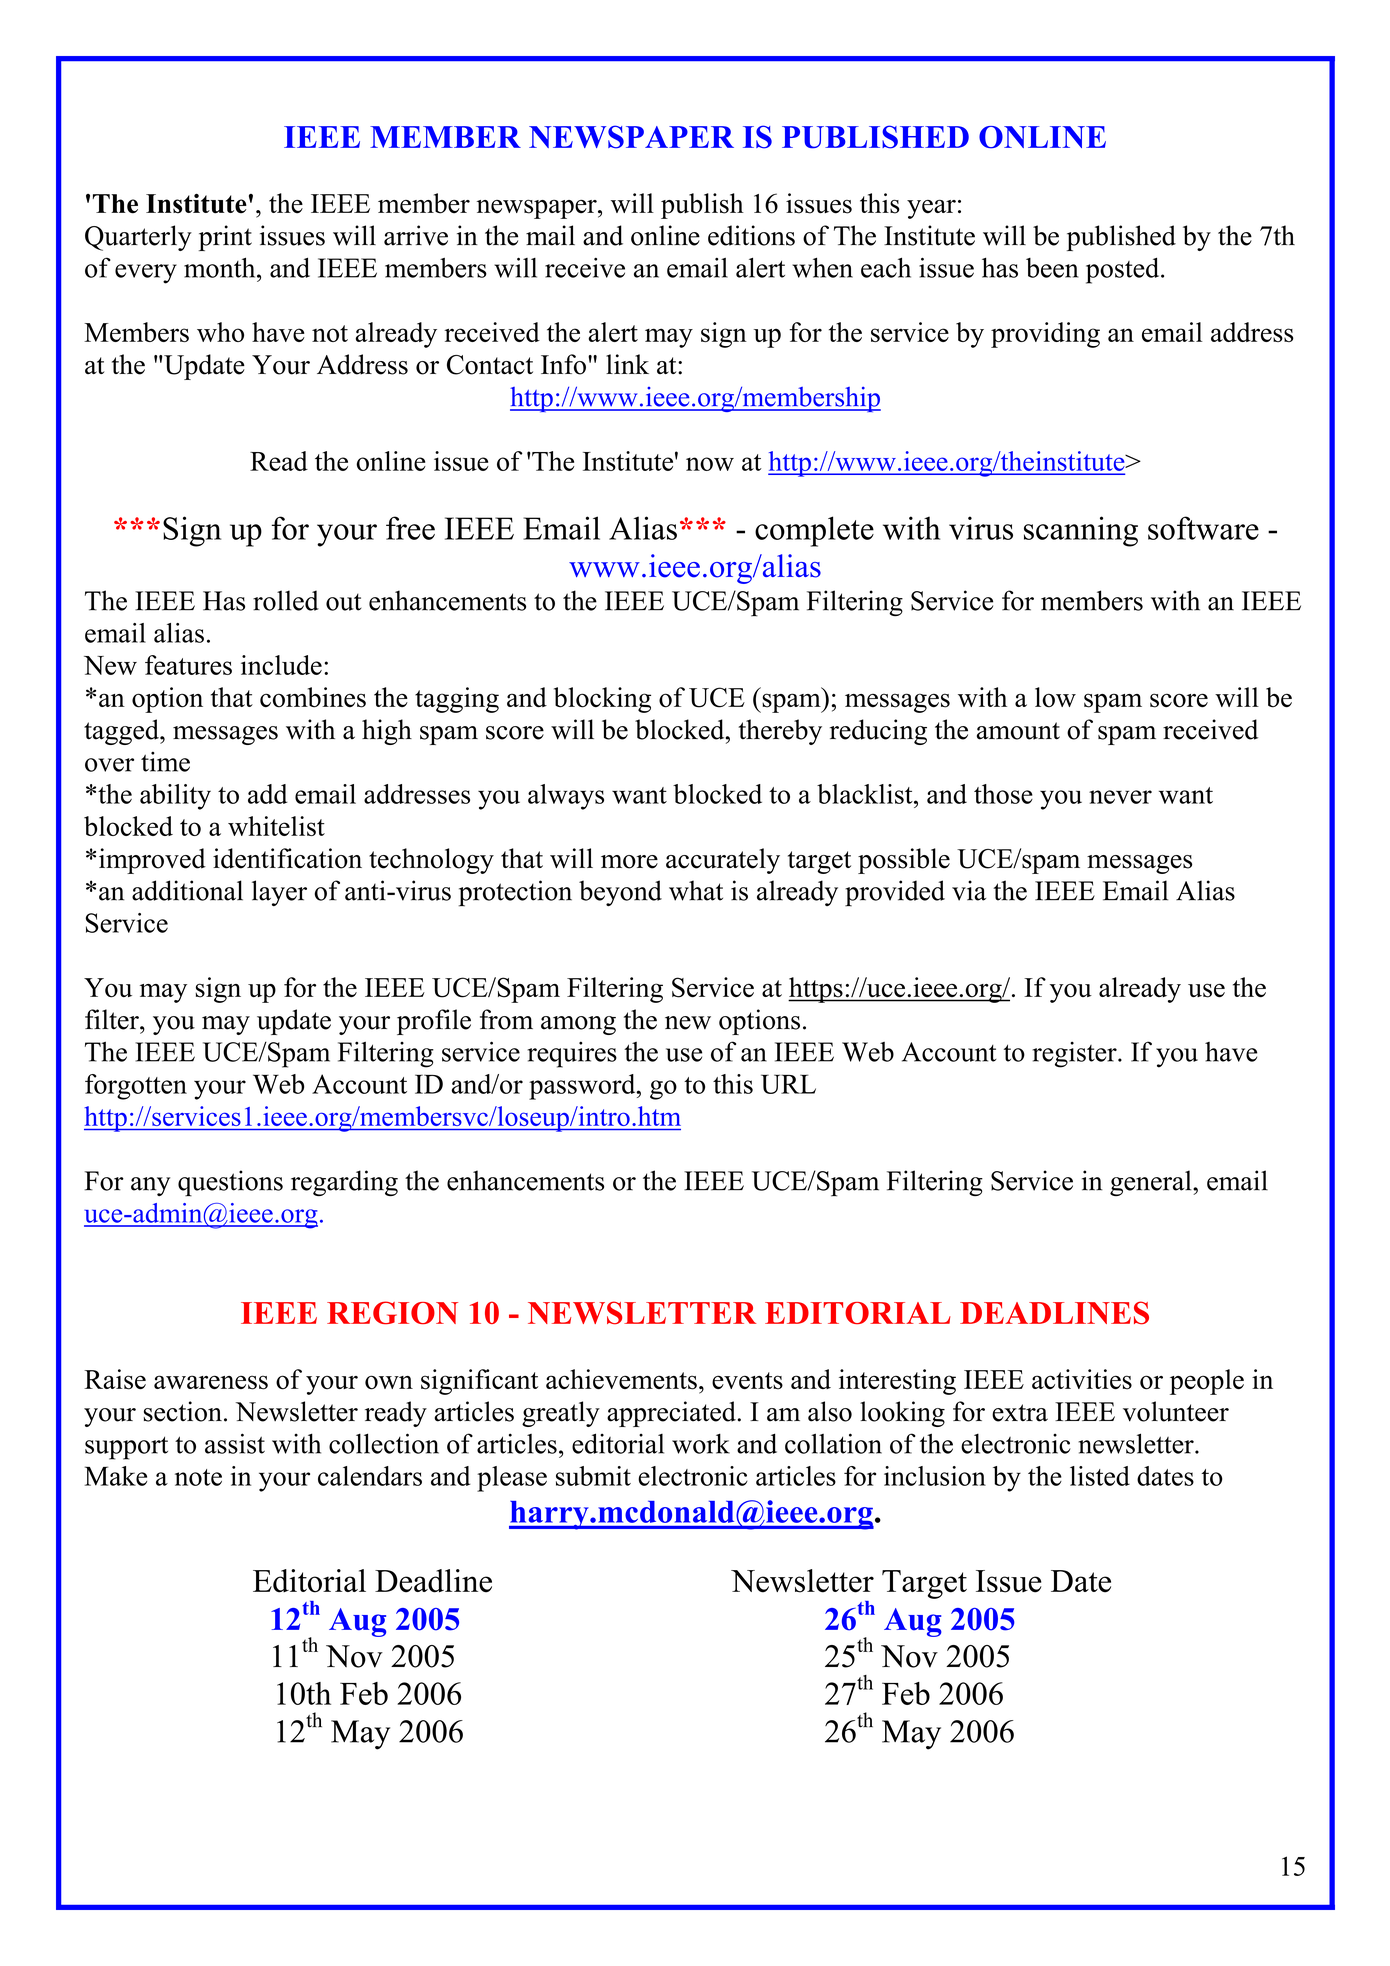 The height and width of the screenshot is (1966, 1390). What do you see at coordinates (1076, 1055) in the screenshot?
I see `register` at bounding box center [1076, 1055].
